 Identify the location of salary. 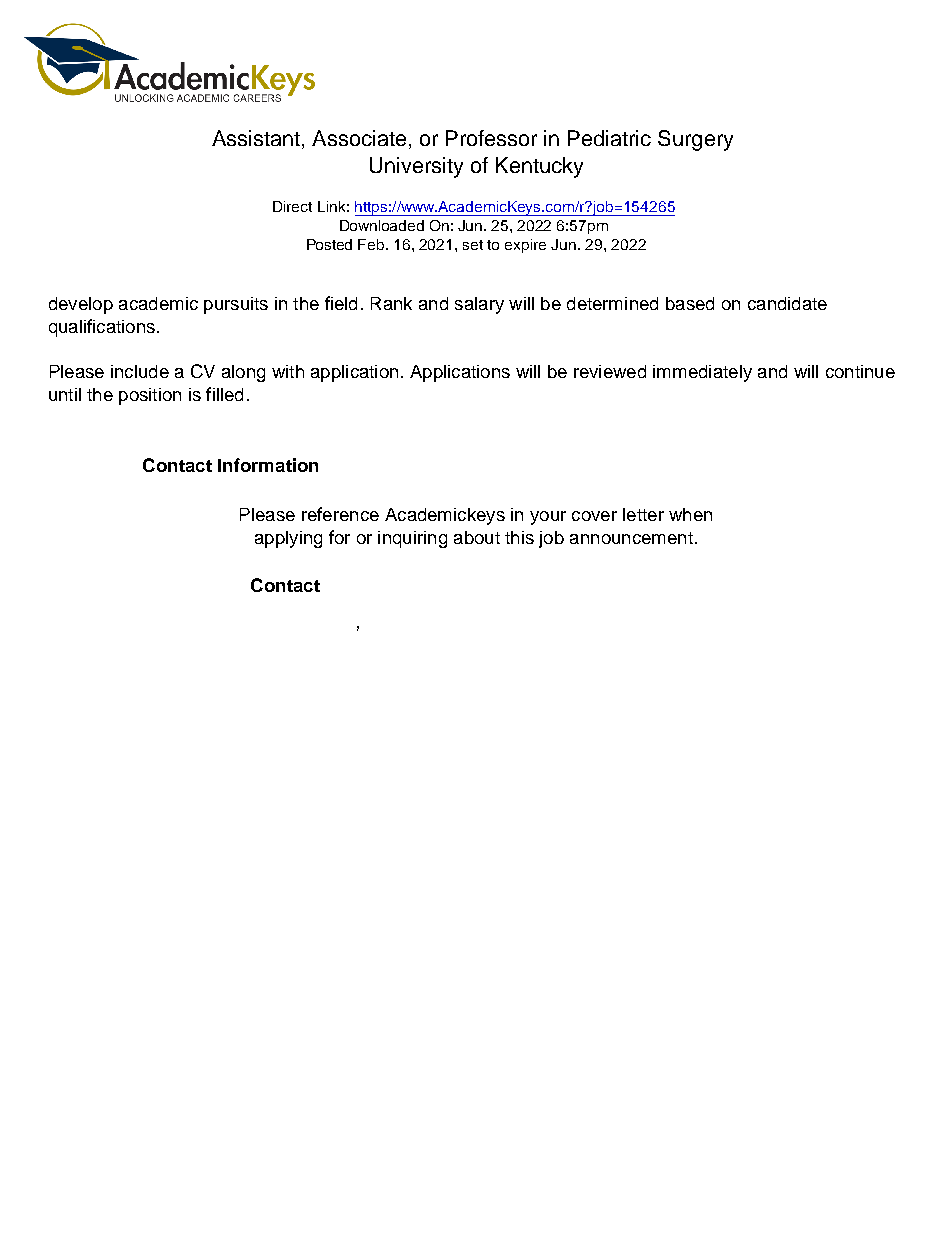
(479, 305).
